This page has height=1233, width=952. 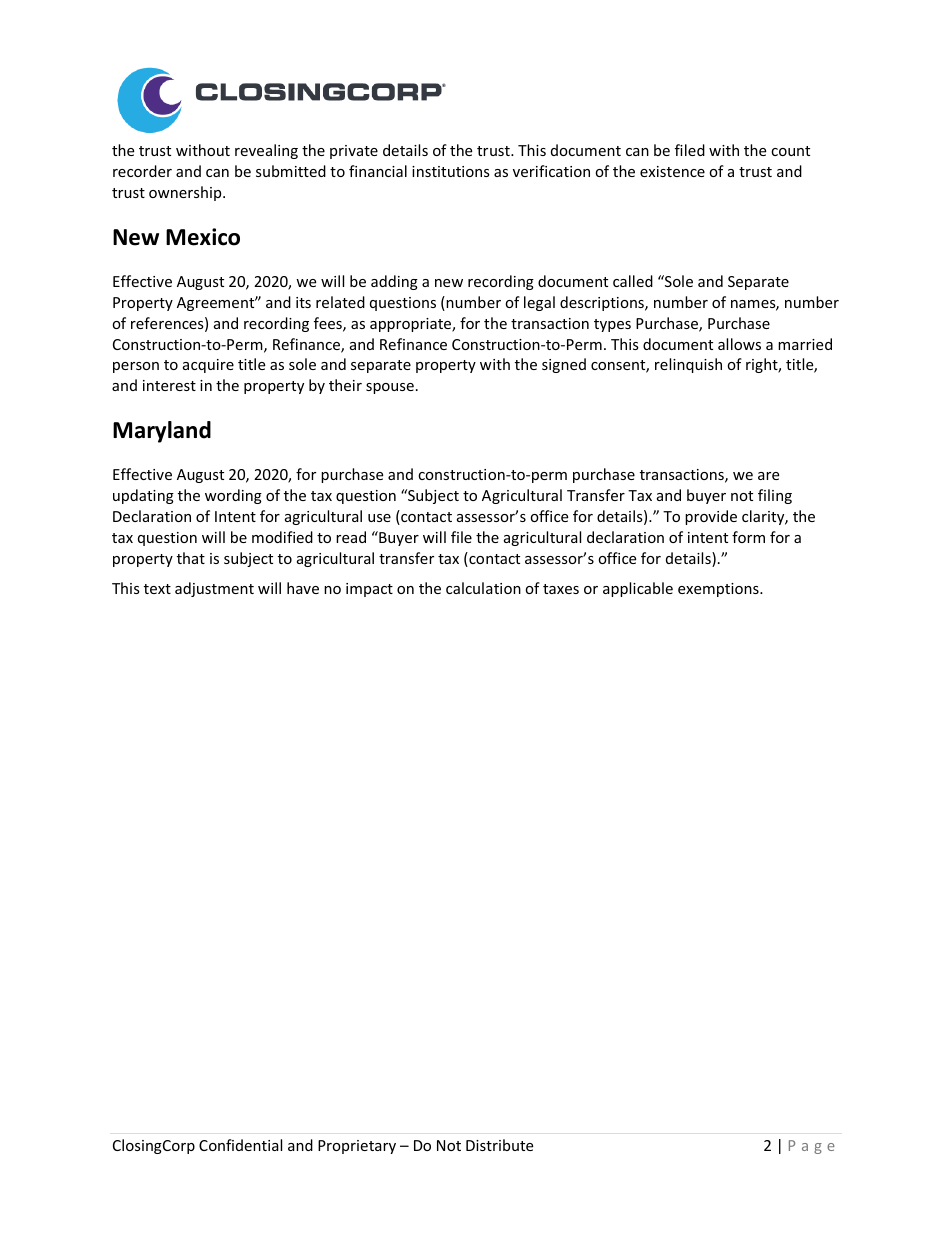 I want to click on taxes, so click(x=561, y=589).
